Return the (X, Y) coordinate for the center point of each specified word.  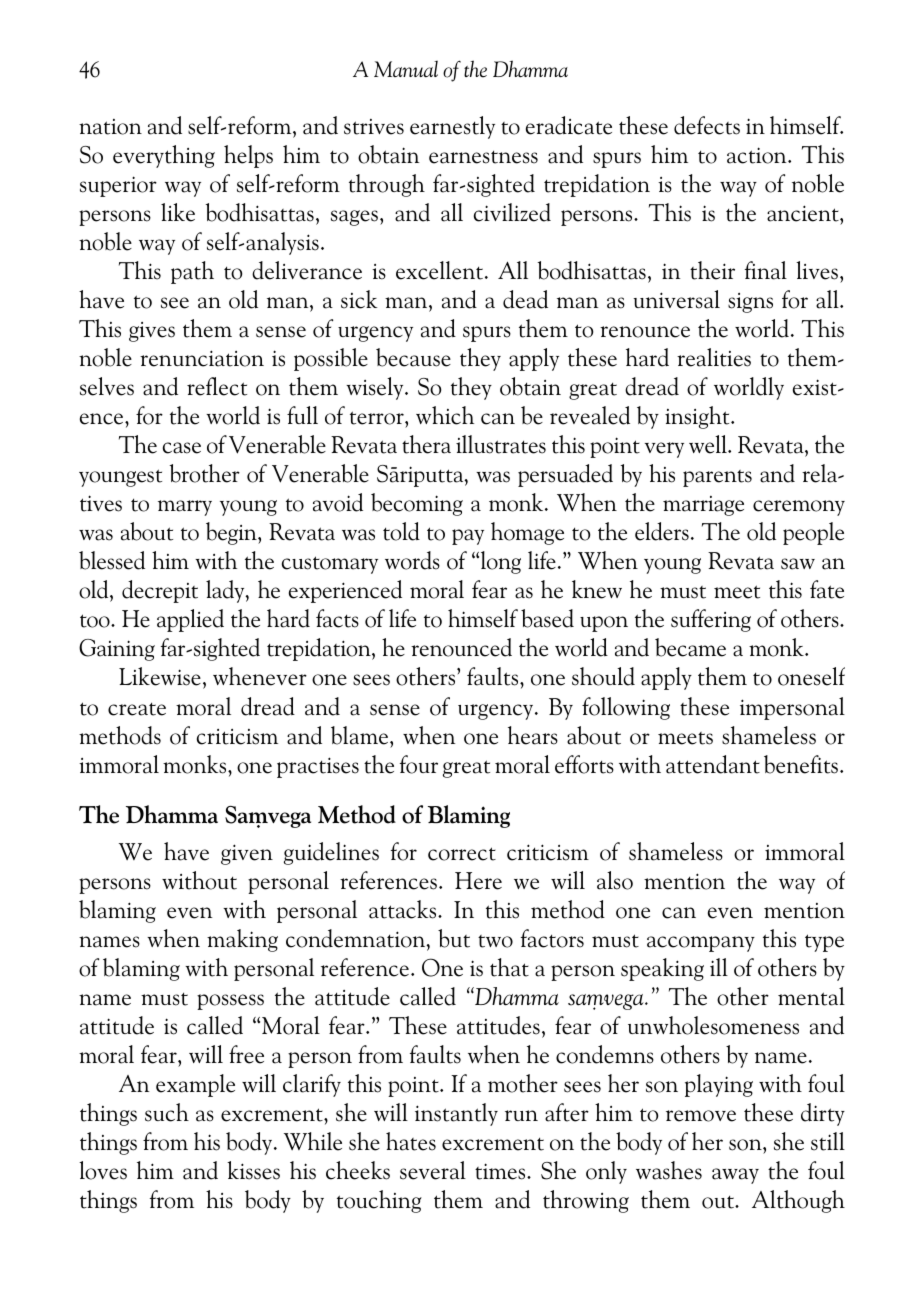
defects (707, 125)
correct (462, 854)
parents (717, 478)
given (247, 854)
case (182, 448)
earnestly (452, 127)
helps (248, 156)
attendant (713, 764)
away (735, 1176)
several (433, 1170)
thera (426, 444)
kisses (253, 1170)
